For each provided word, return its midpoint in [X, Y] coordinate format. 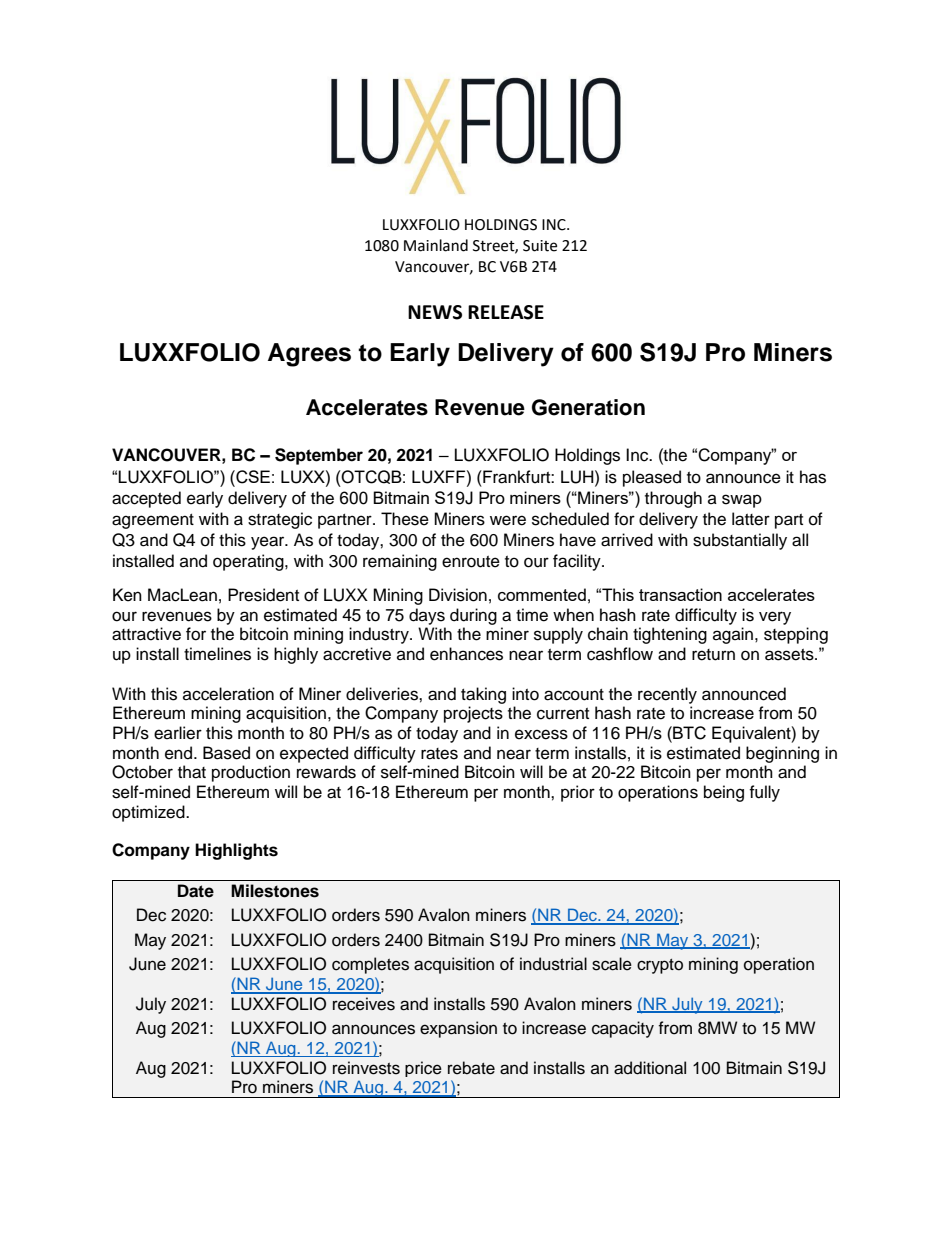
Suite [540, 246]
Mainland [436, 245]
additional [650, 1068]
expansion [458, 1029]
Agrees [309, 355]
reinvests [366, 1068]
